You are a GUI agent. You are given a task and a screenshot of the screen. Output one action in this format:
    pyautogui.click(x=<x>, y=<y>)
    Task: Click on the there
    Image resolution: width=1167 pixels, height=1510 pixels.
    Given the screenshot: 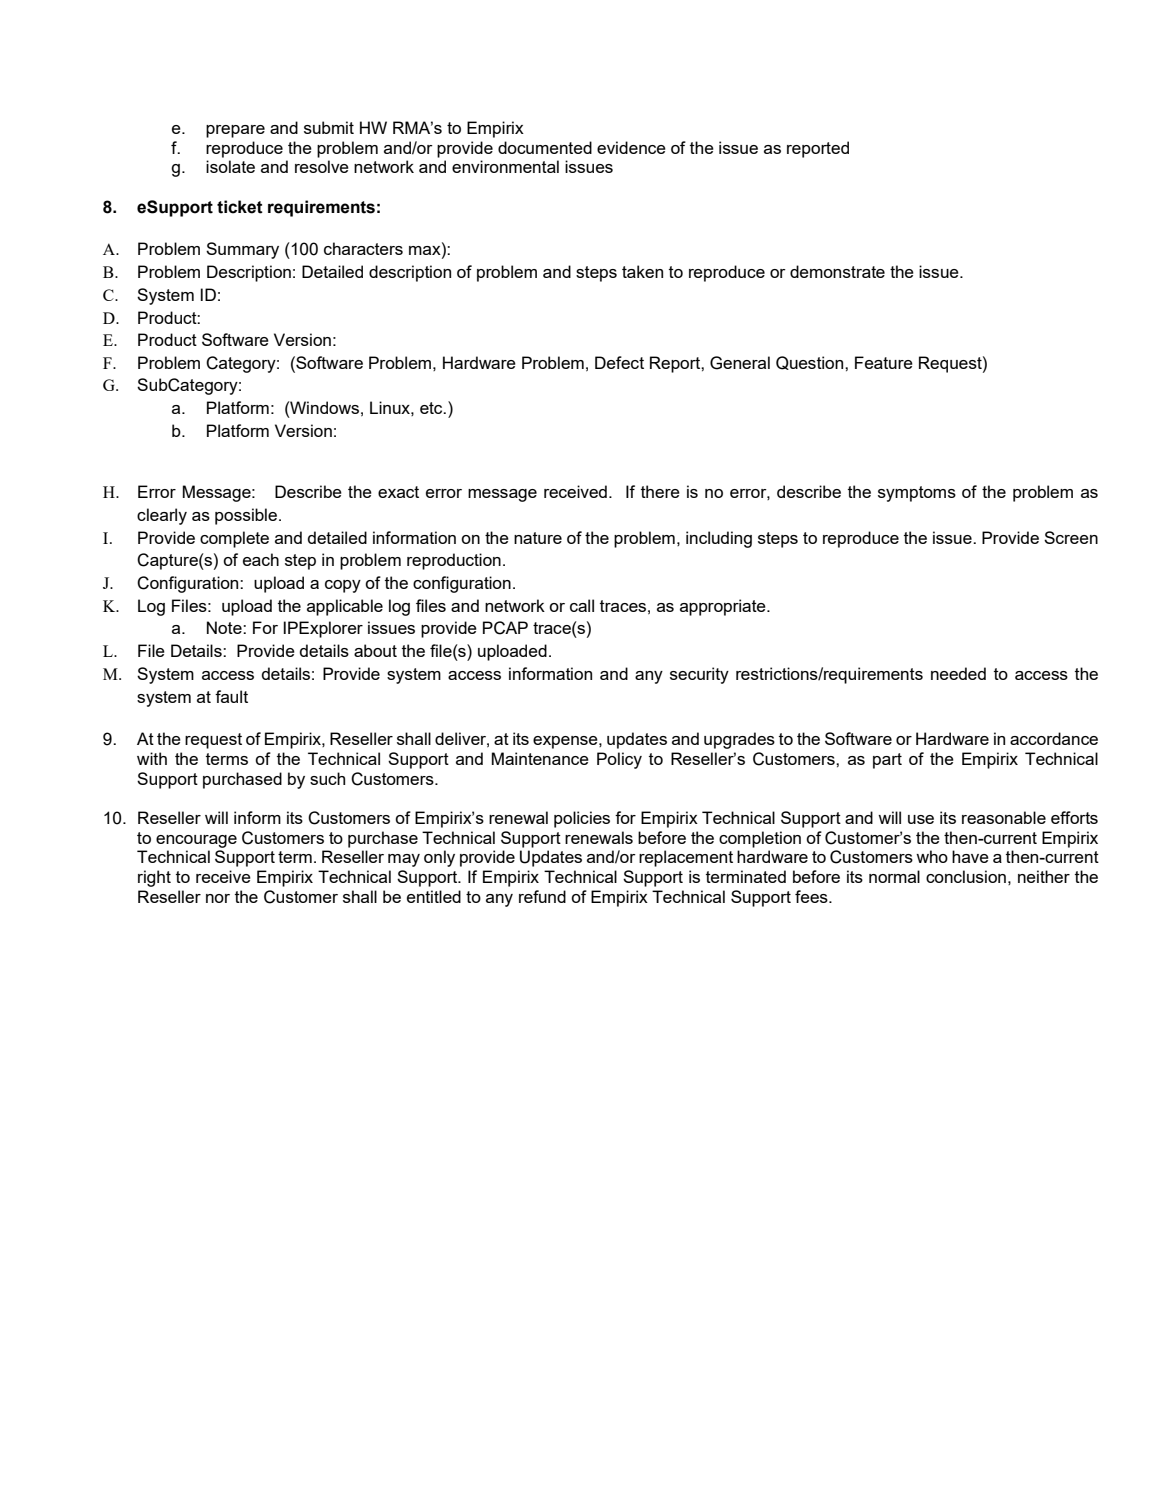 What is the action you would take?
    pyautogui.click(x=660, y=491)
